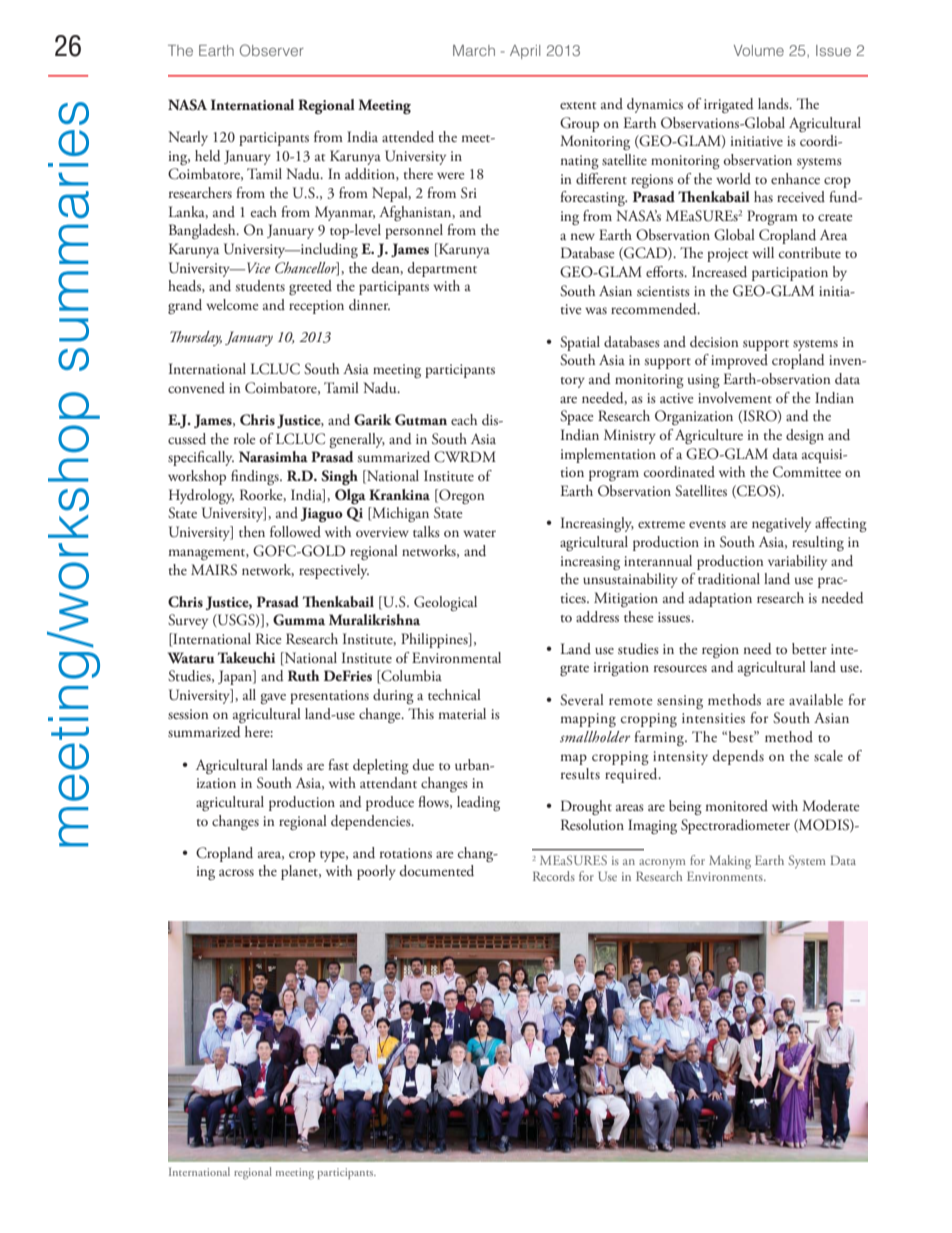 The width and height of the page is (952, 1233). Describe the element at coordinates (807, 472) in the page. I see `Committee` at that location.
